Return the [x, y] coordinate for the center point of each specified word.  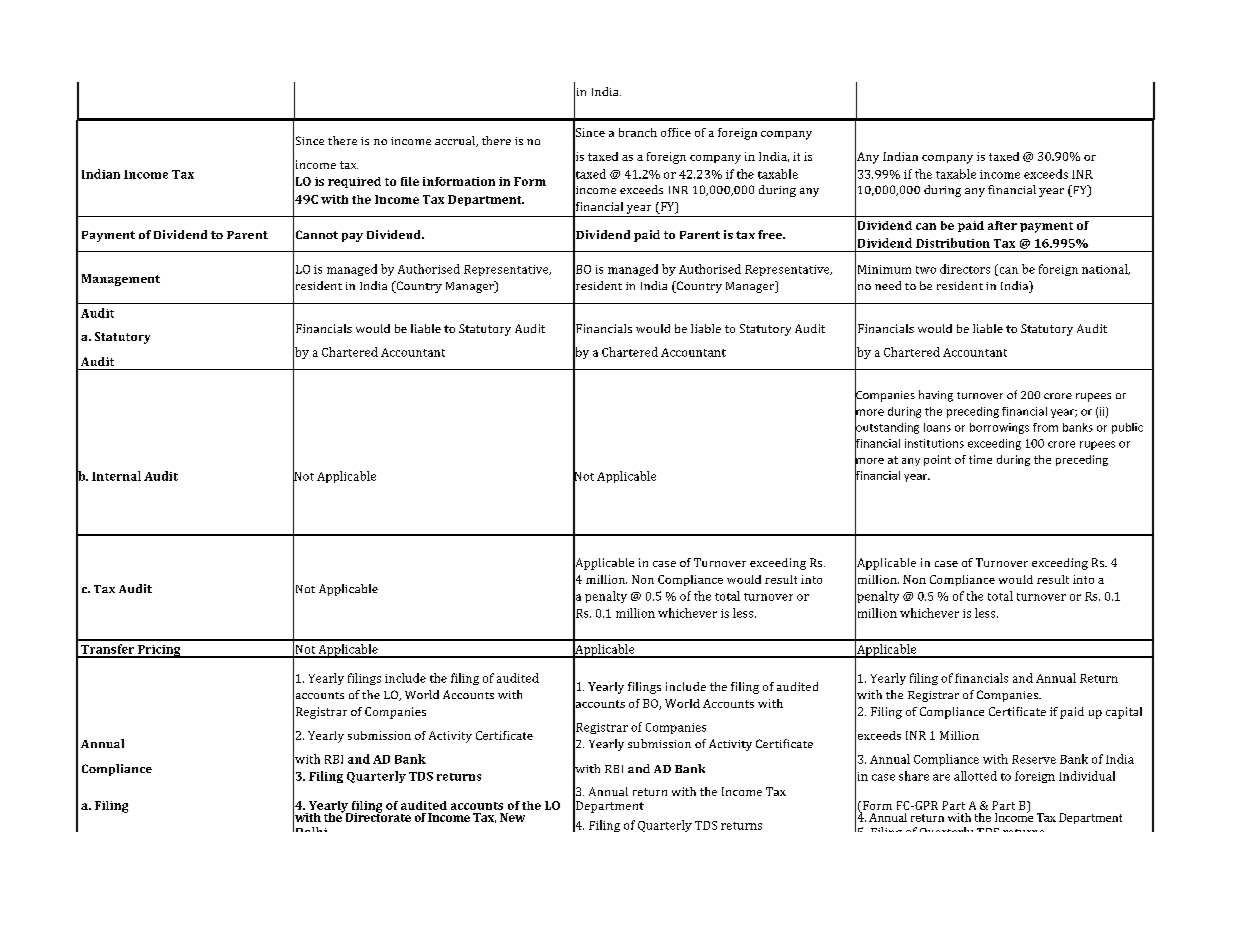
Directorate [377, 816]
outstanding [887, 428]
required [354, 182]
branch [638, 132]
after [1002, 225]
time [980, 459]
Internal [116, 476]
